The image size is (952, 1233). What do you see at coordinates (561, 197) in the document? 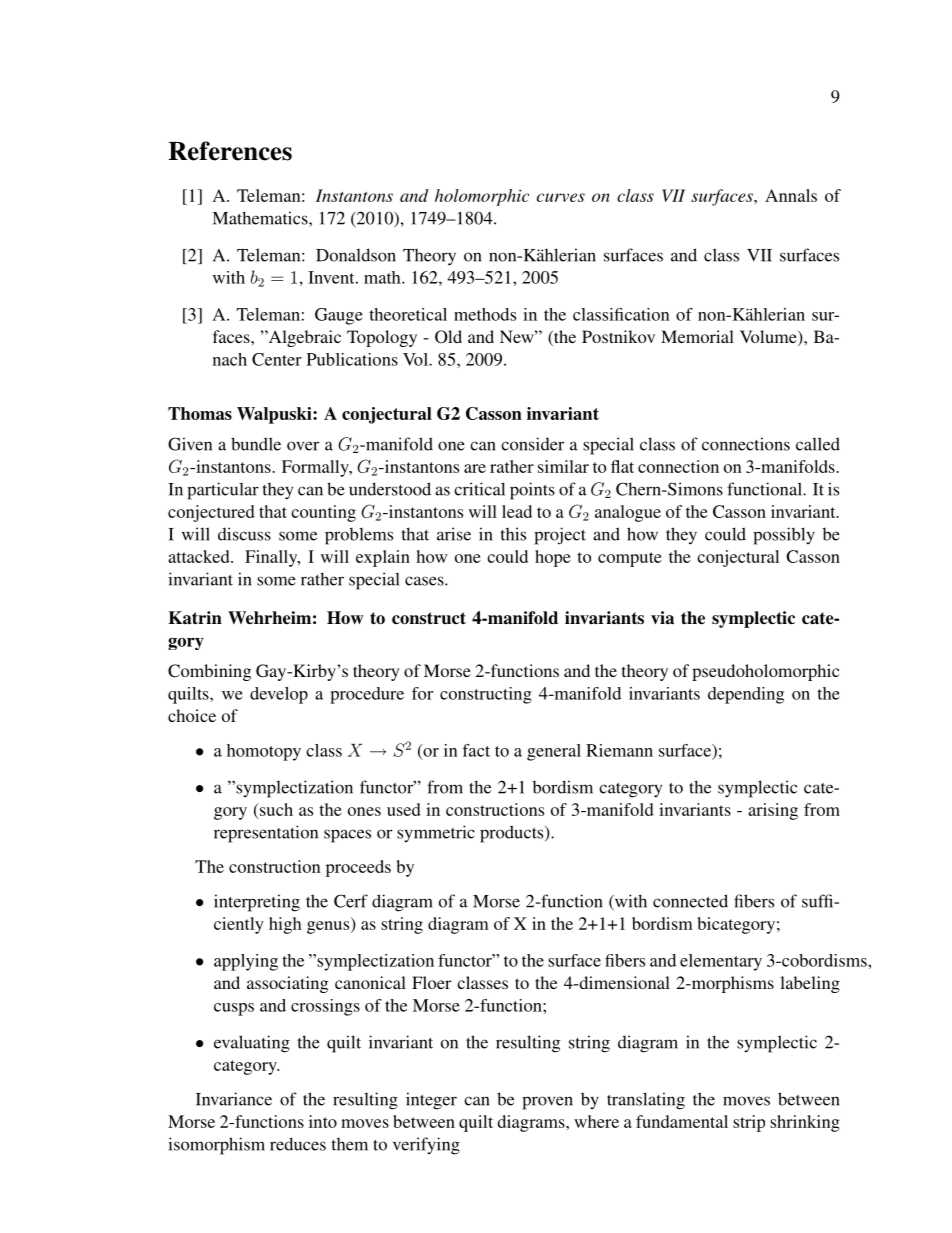
I see `curves` at bounding box center [561, 197].
